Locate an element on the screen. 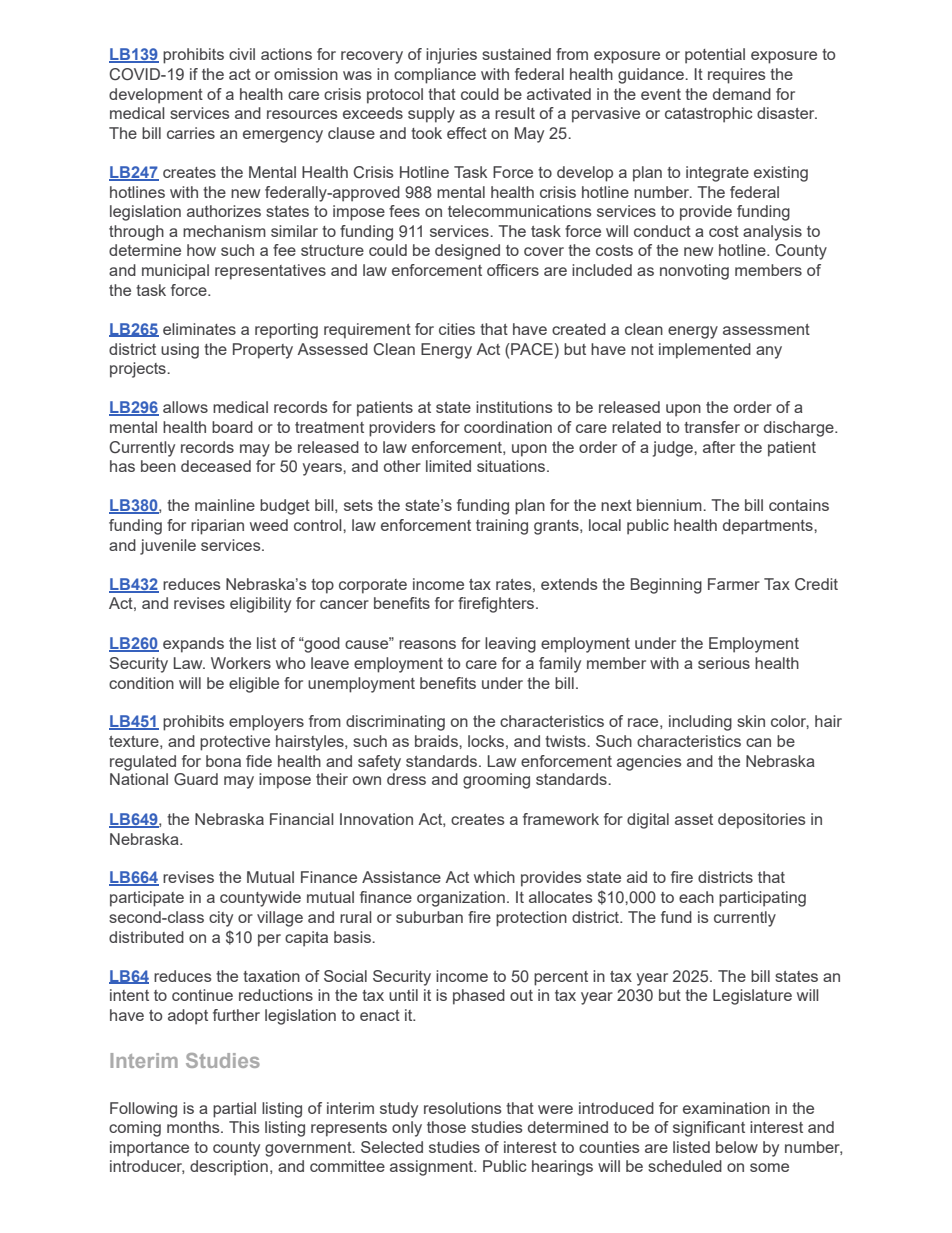  leaving is located at coordinates (510, 645).
